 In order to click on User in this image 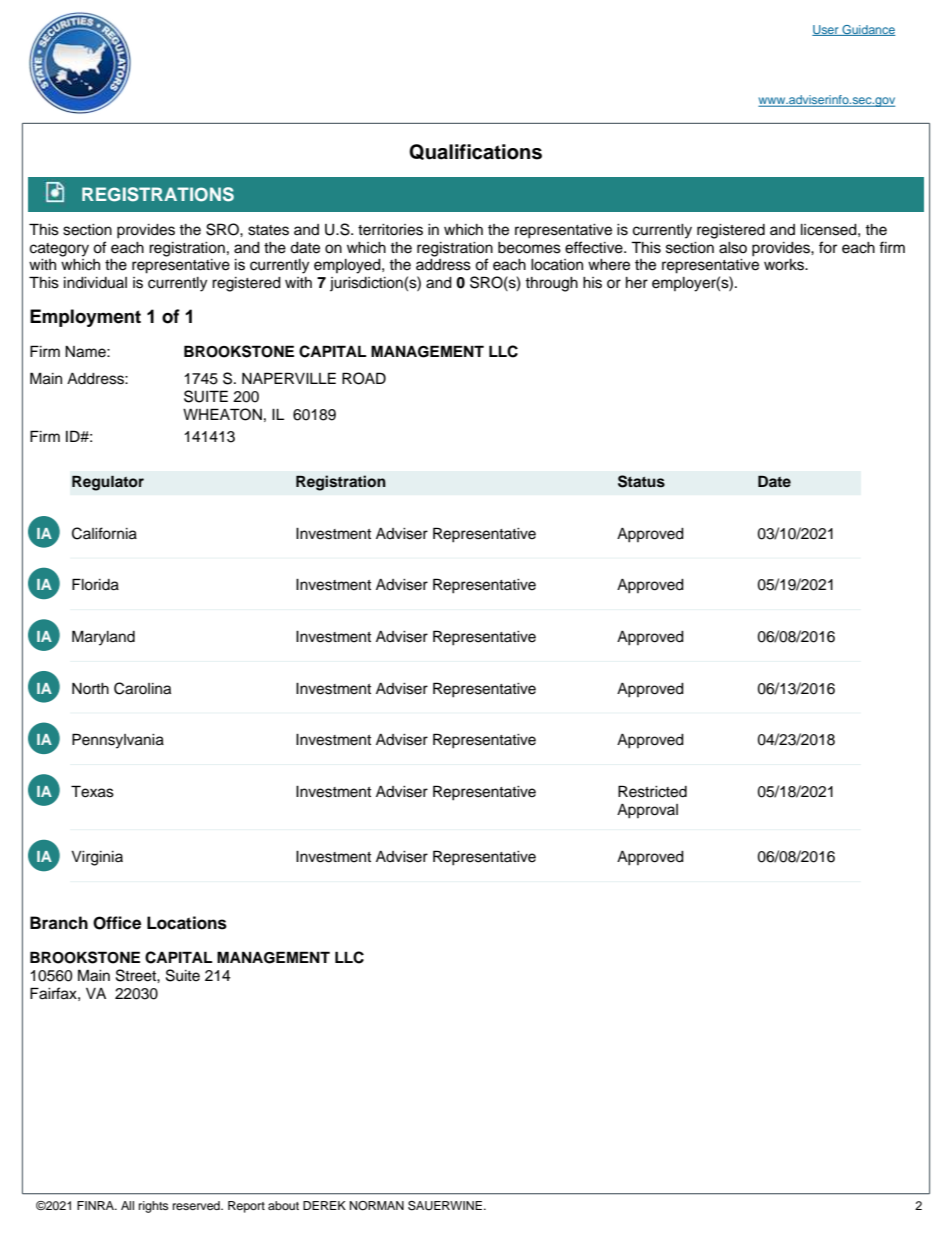, I will do `click(826, 30)`.
